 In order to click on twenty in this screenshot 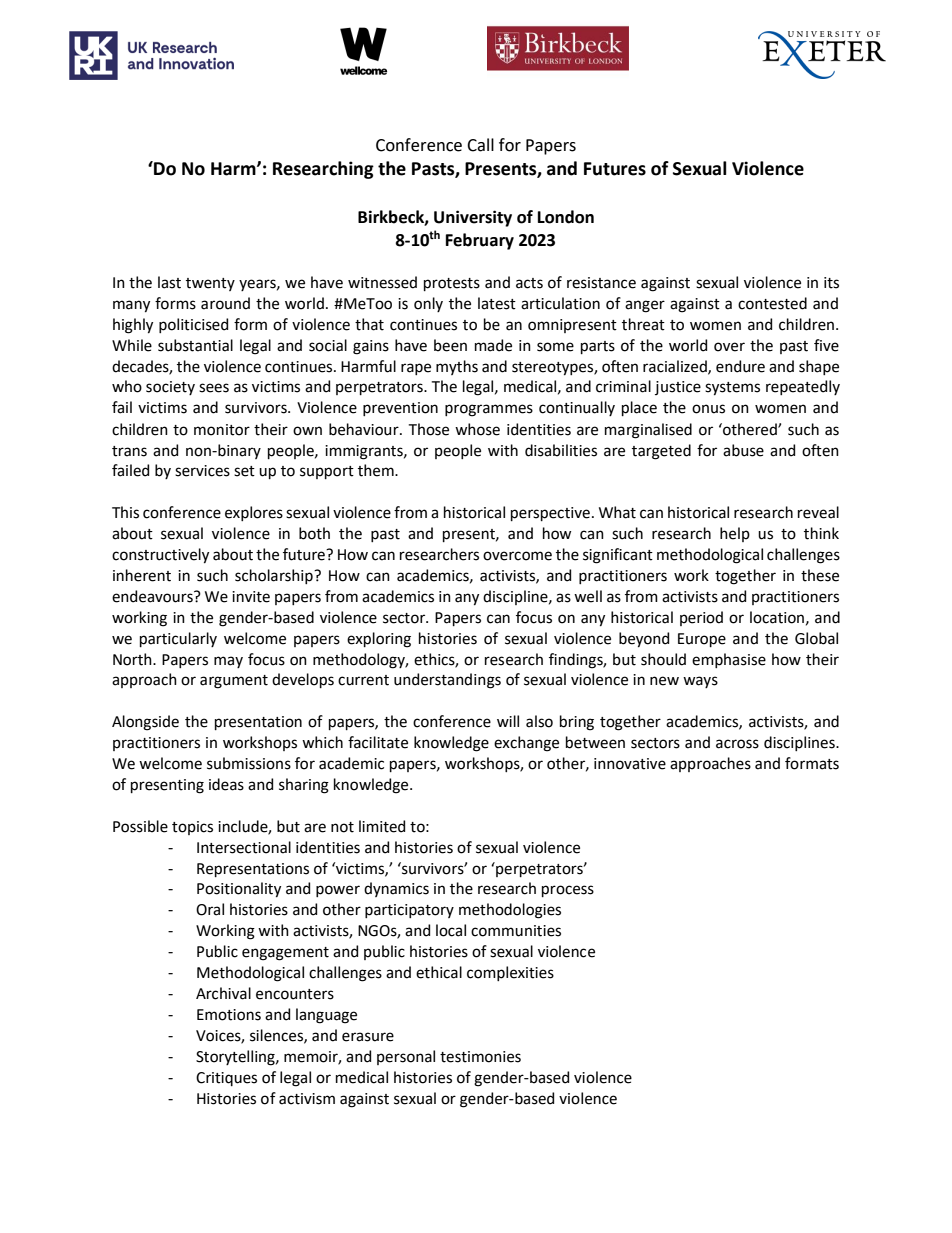, I will do `click(210, 284)`.
